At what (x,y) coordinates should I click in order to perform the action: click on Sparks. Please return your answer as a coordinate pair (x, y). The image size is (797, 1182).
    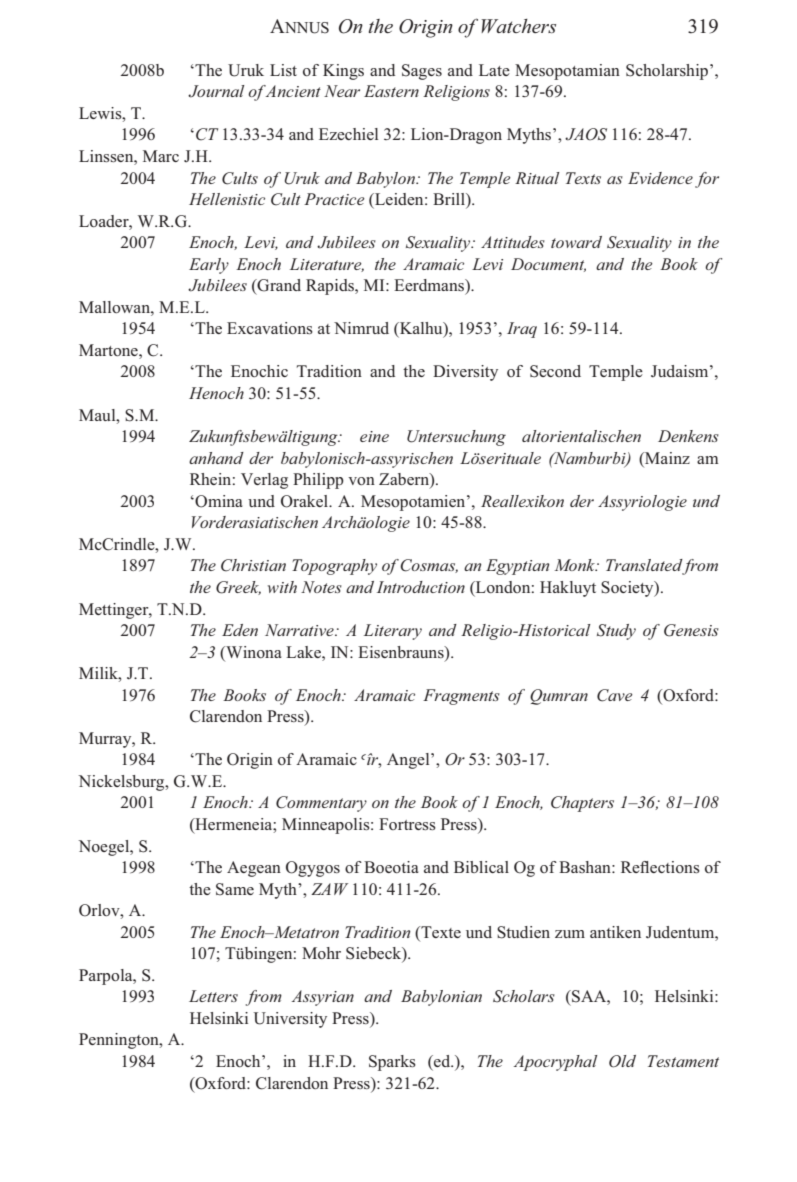
    Looking at the image, I should click on (392, 1063).
